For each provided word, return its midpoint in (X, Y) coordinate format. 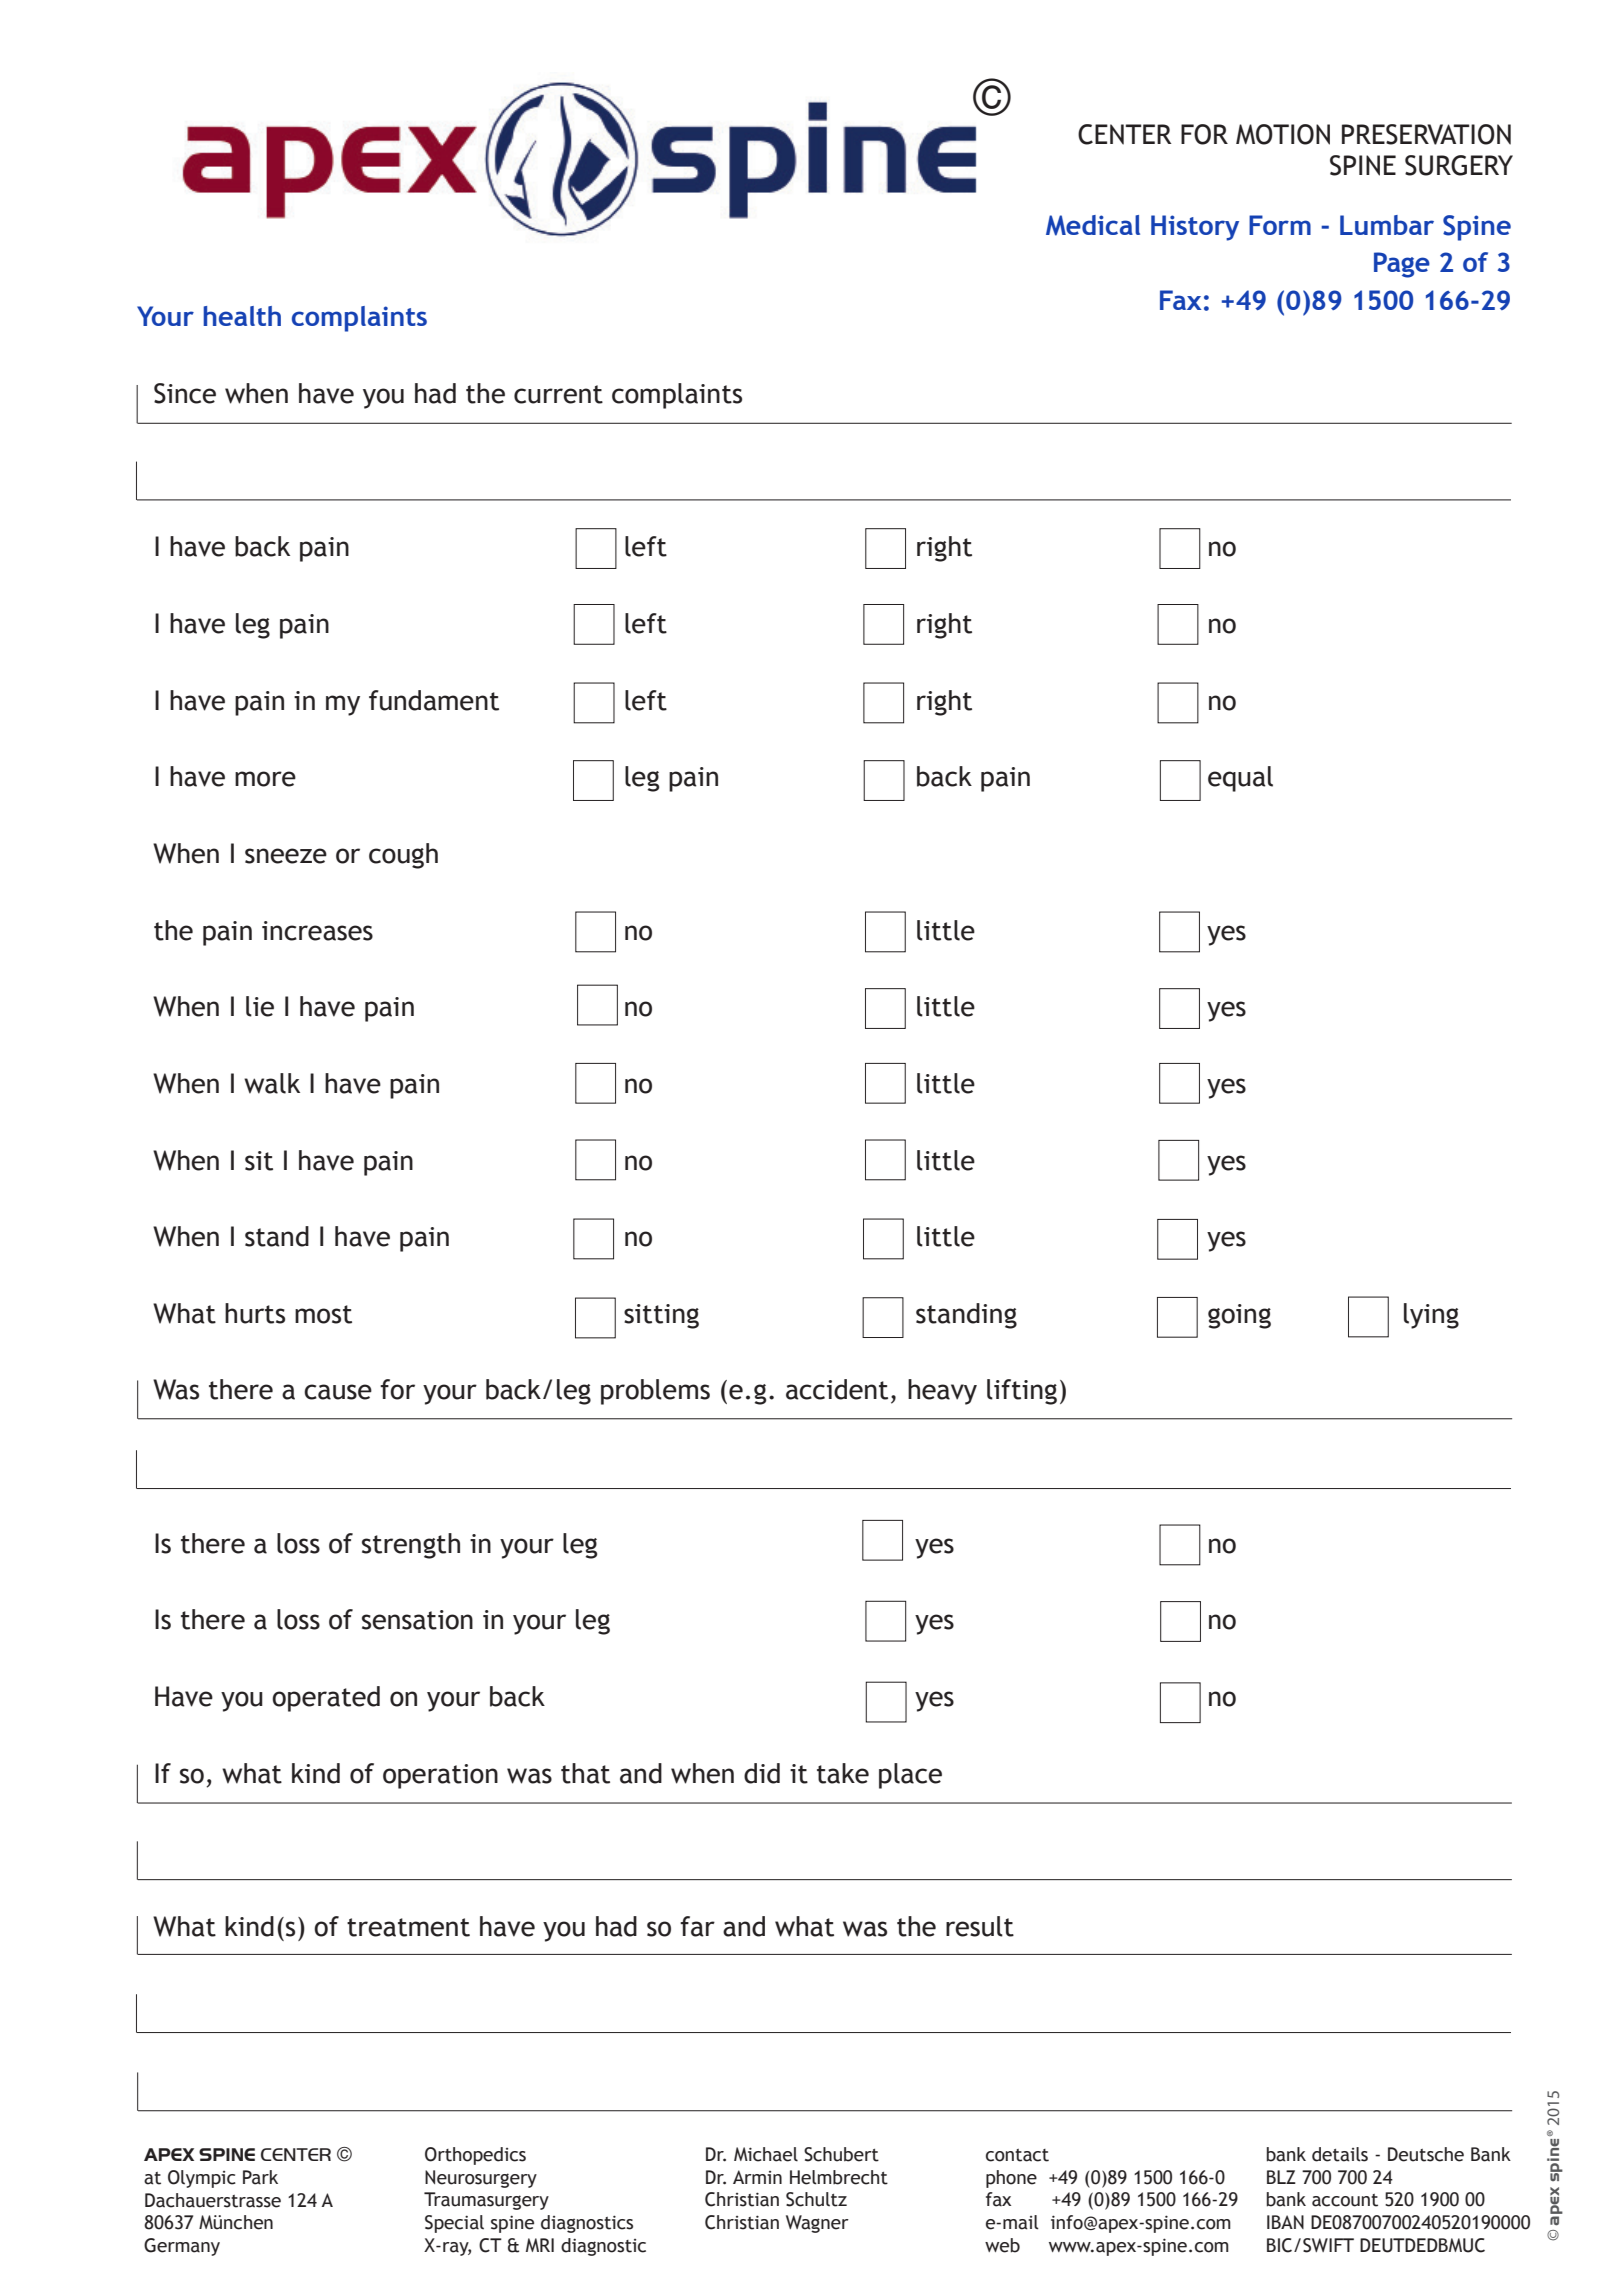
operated (326, 1699)
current (558, 394)
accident (837, 1389)
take (843, 1773)
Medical (1093, 225)
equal (1240, 779)
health (242, 316)
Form (1280, 225)
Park (260, 2177)
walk (272, 1083)
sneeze (286, 856)
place (910, 1776)
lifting (1022, 1392)
